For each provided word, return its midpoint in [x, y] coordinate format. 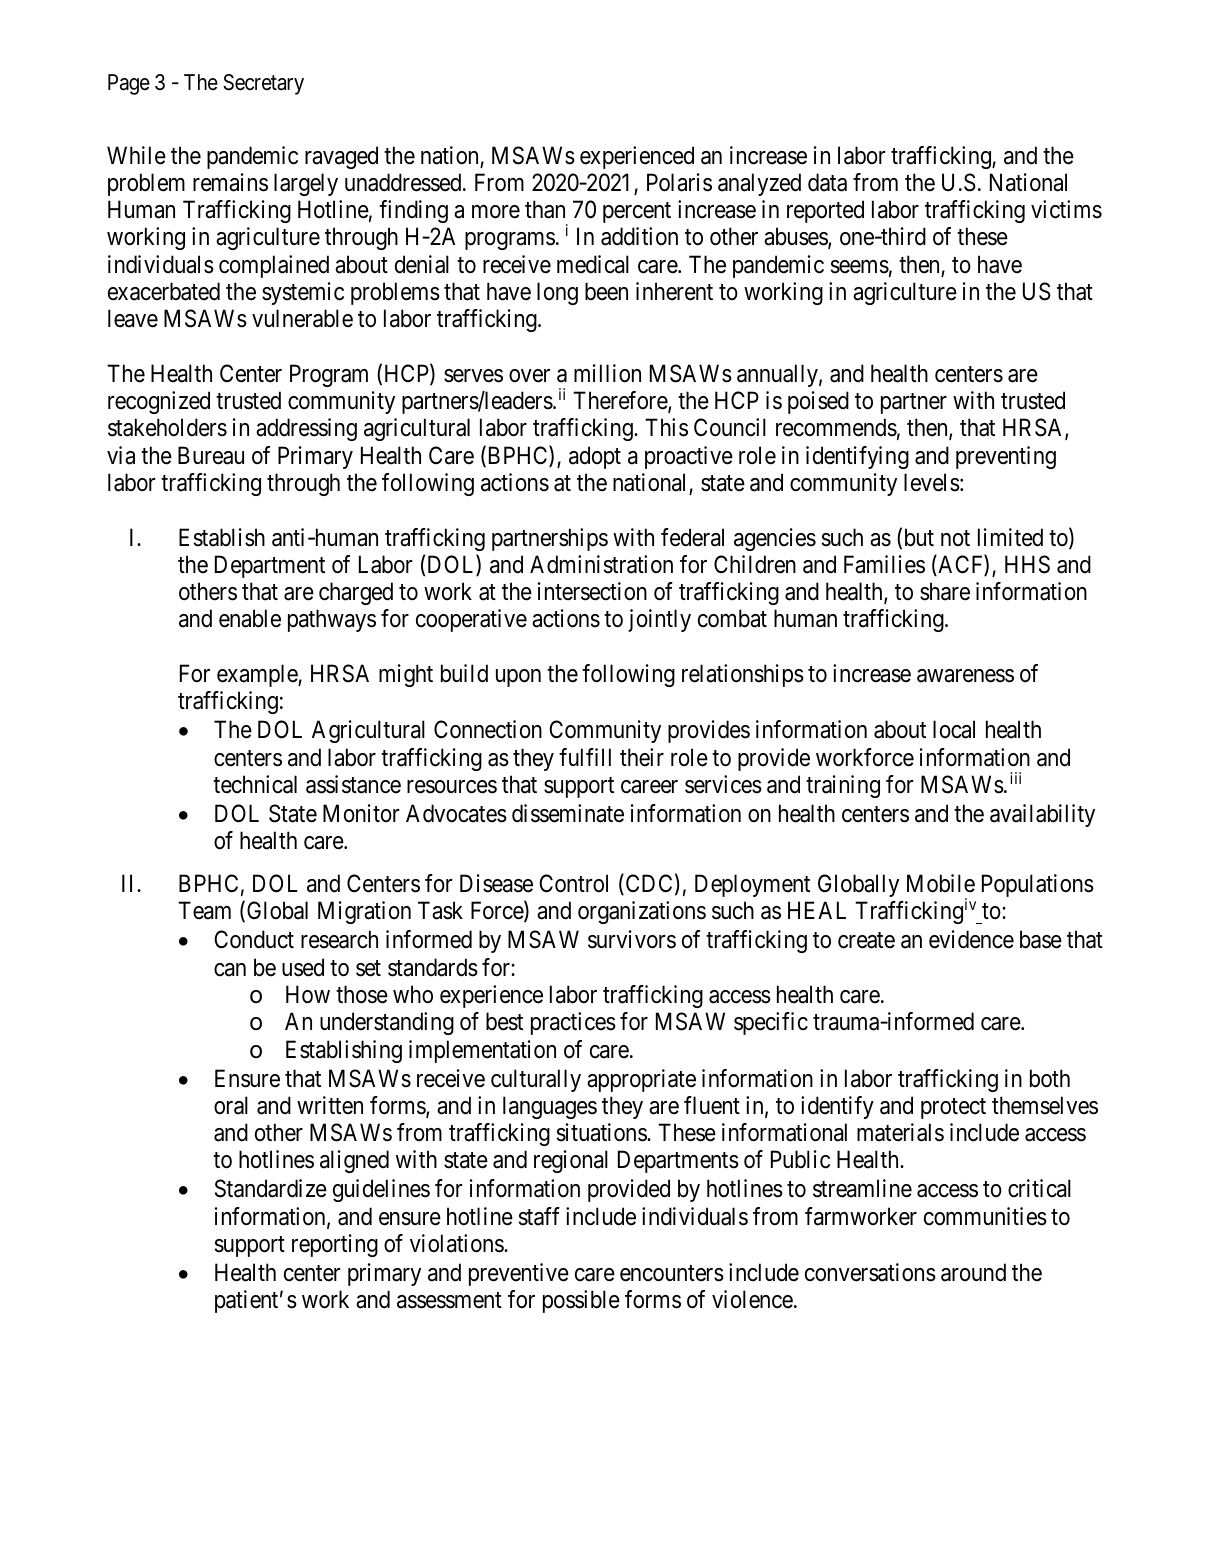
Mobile [941, 883]
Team [204, 911]
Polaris [679, 182]
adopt [595, 457]
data [827, 182]
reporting [335, 1245]
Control [573, 883]
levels [932, 482]
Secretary [263, 84]
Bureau [211, 455]
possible [581, 1301]
